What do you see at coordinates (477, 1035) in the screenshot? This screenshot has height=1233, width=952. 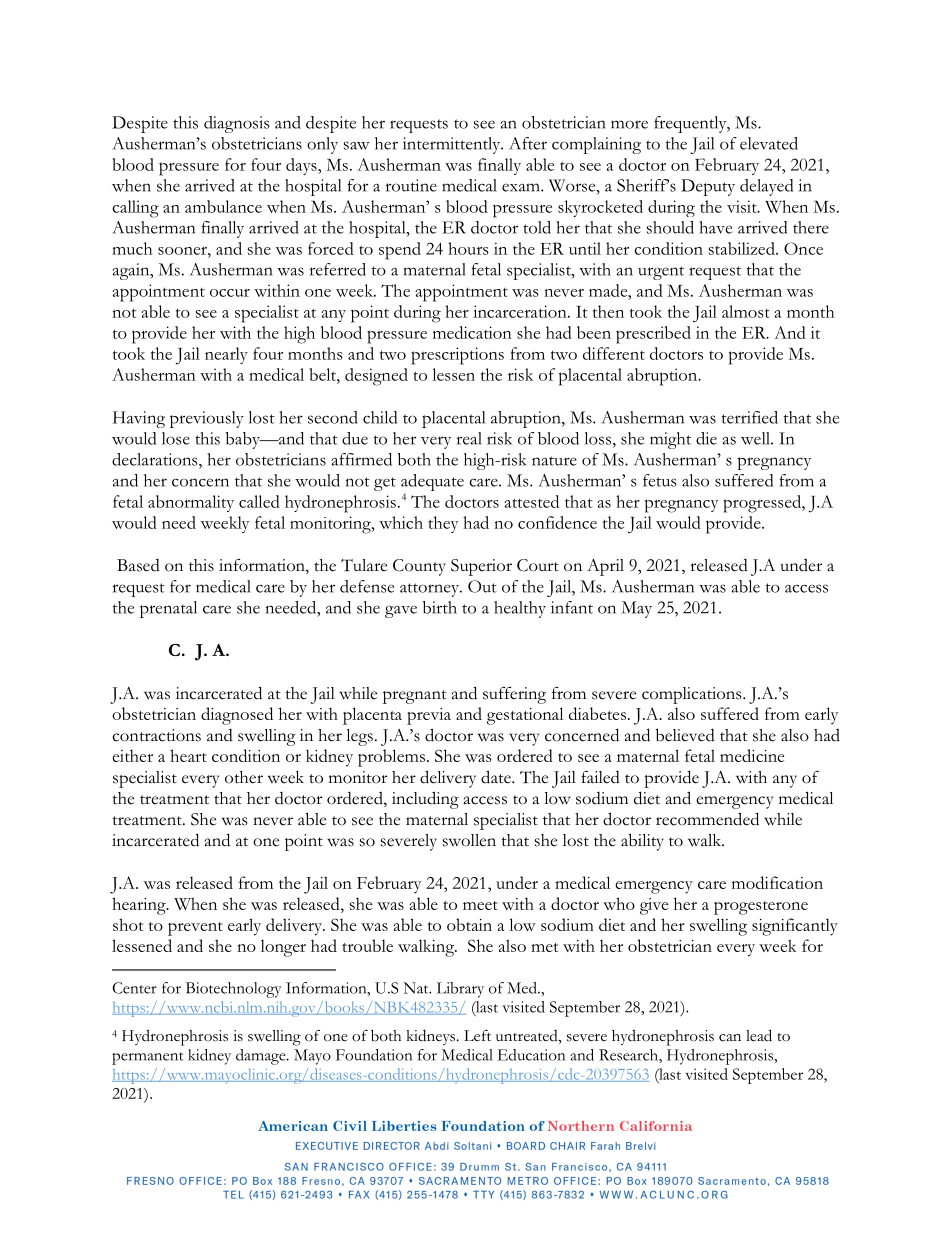 I see `Left` at bounding box center [477, 1035].
